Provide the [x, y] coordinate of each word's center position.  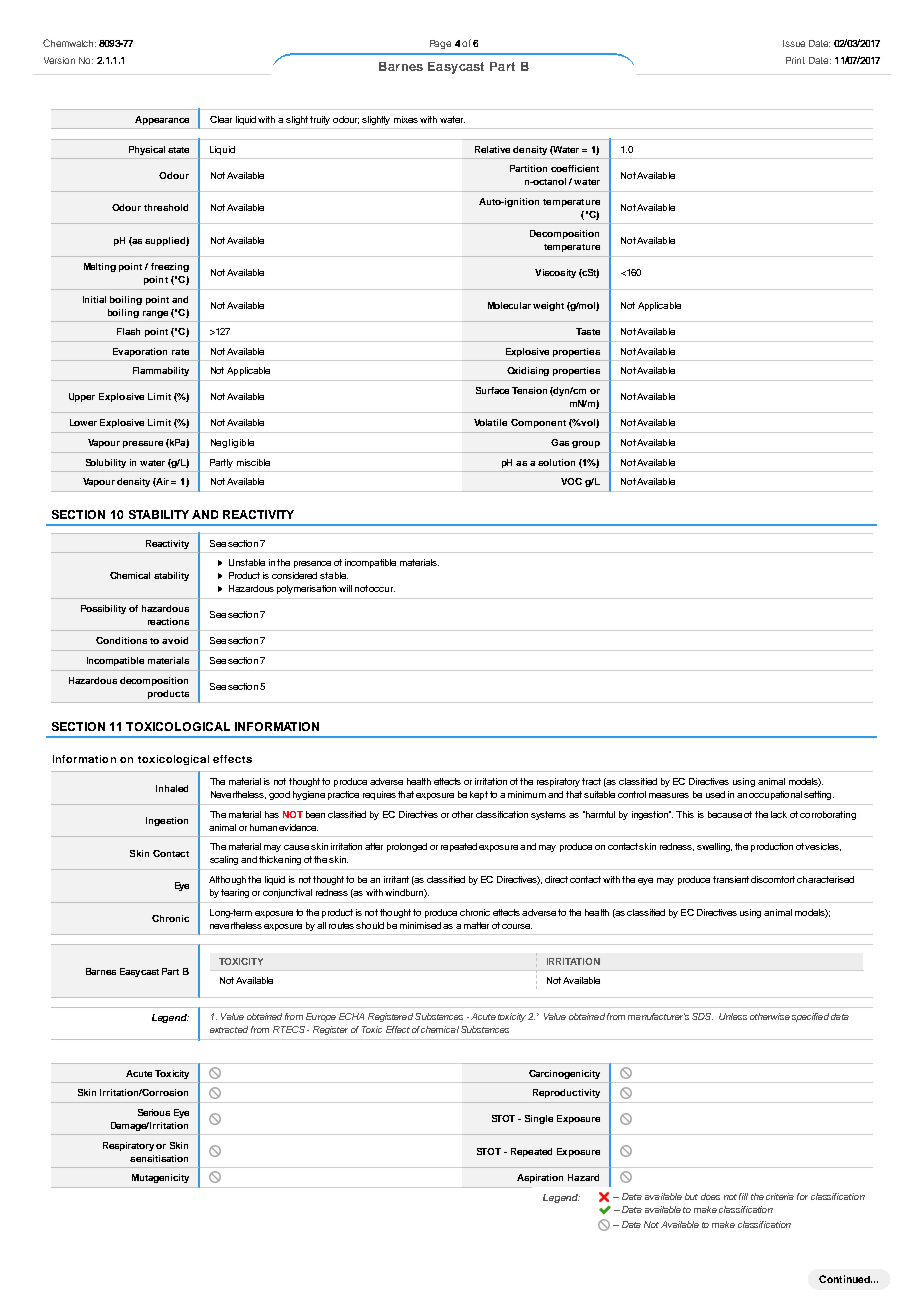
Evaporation [140, 352]
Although [227, 880]
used [715, 794]
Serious [154, 1112]
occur [382, 589]
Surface [492, 390]
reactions [168, 621]
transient [731, 879]
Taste [588, 331]
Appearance [162, 120]
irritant [396, 879]
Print [795, 60]
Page [440, 44]
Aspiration [540, 1178]
